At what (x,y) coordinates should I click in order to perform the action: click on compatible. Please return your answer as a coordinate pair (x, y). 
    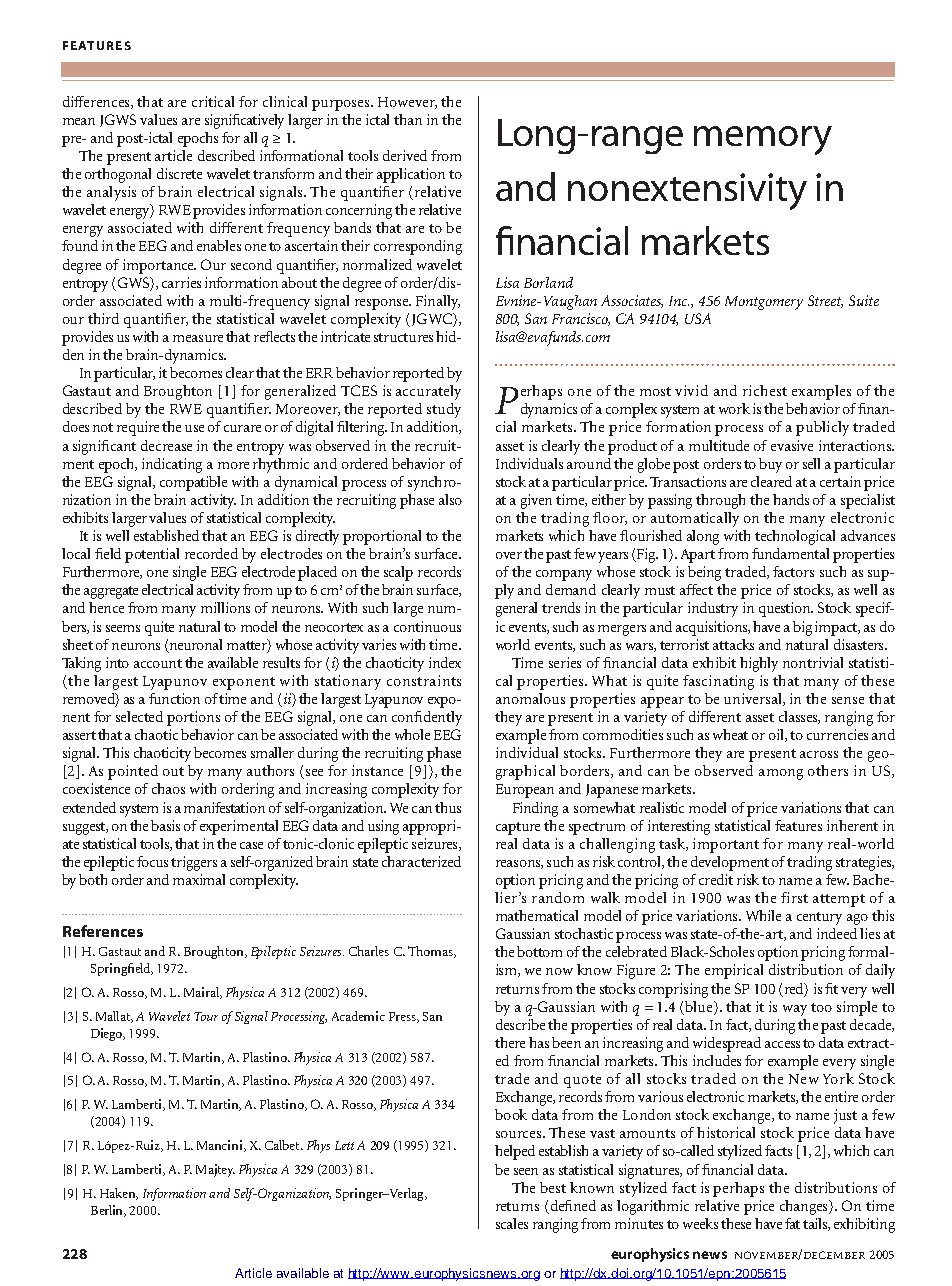
    Looking at the image, I should click on (193, 483).
